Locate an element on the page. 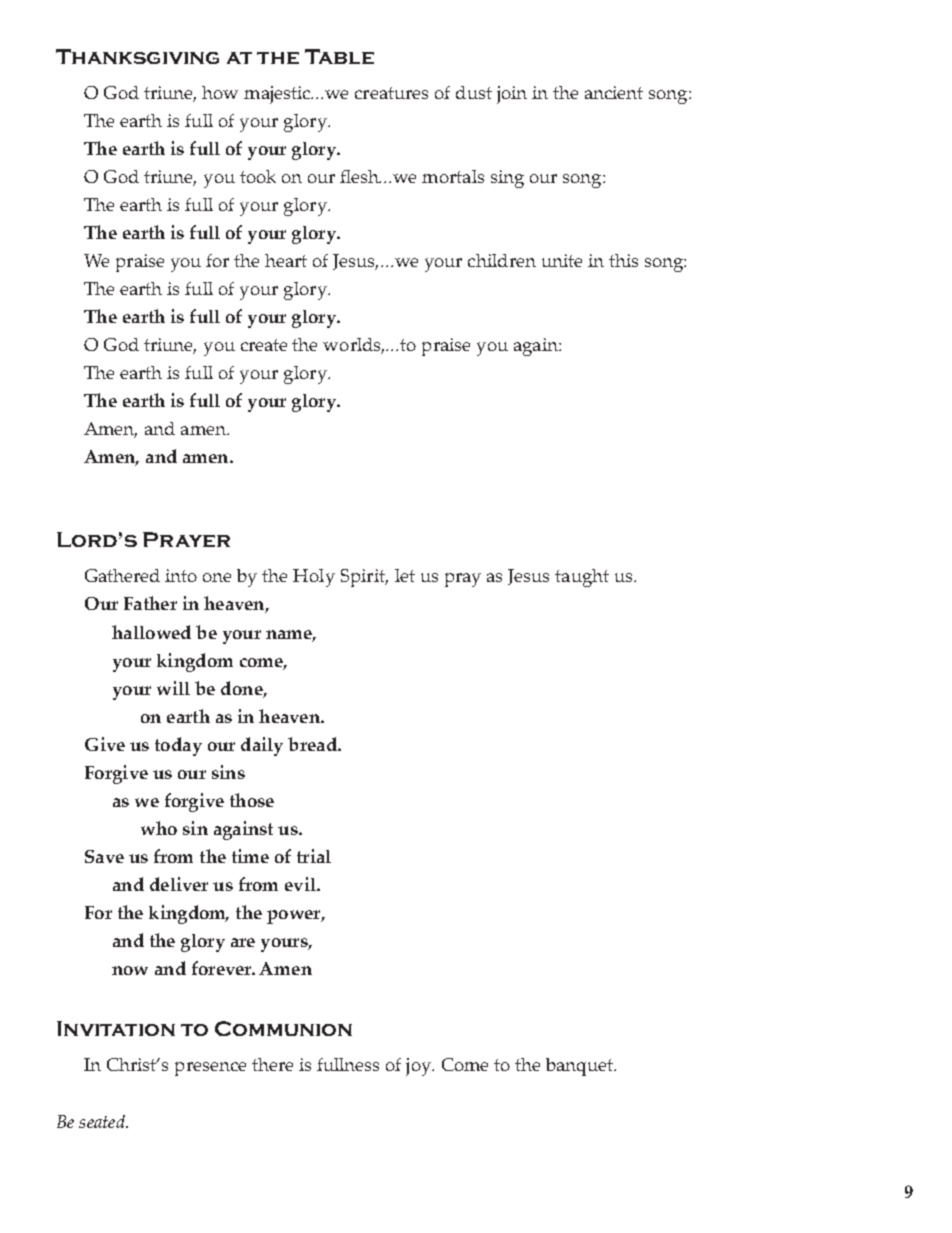 The width and height of the image is (952, 1233). heart is located at coordinates (286, 260).
